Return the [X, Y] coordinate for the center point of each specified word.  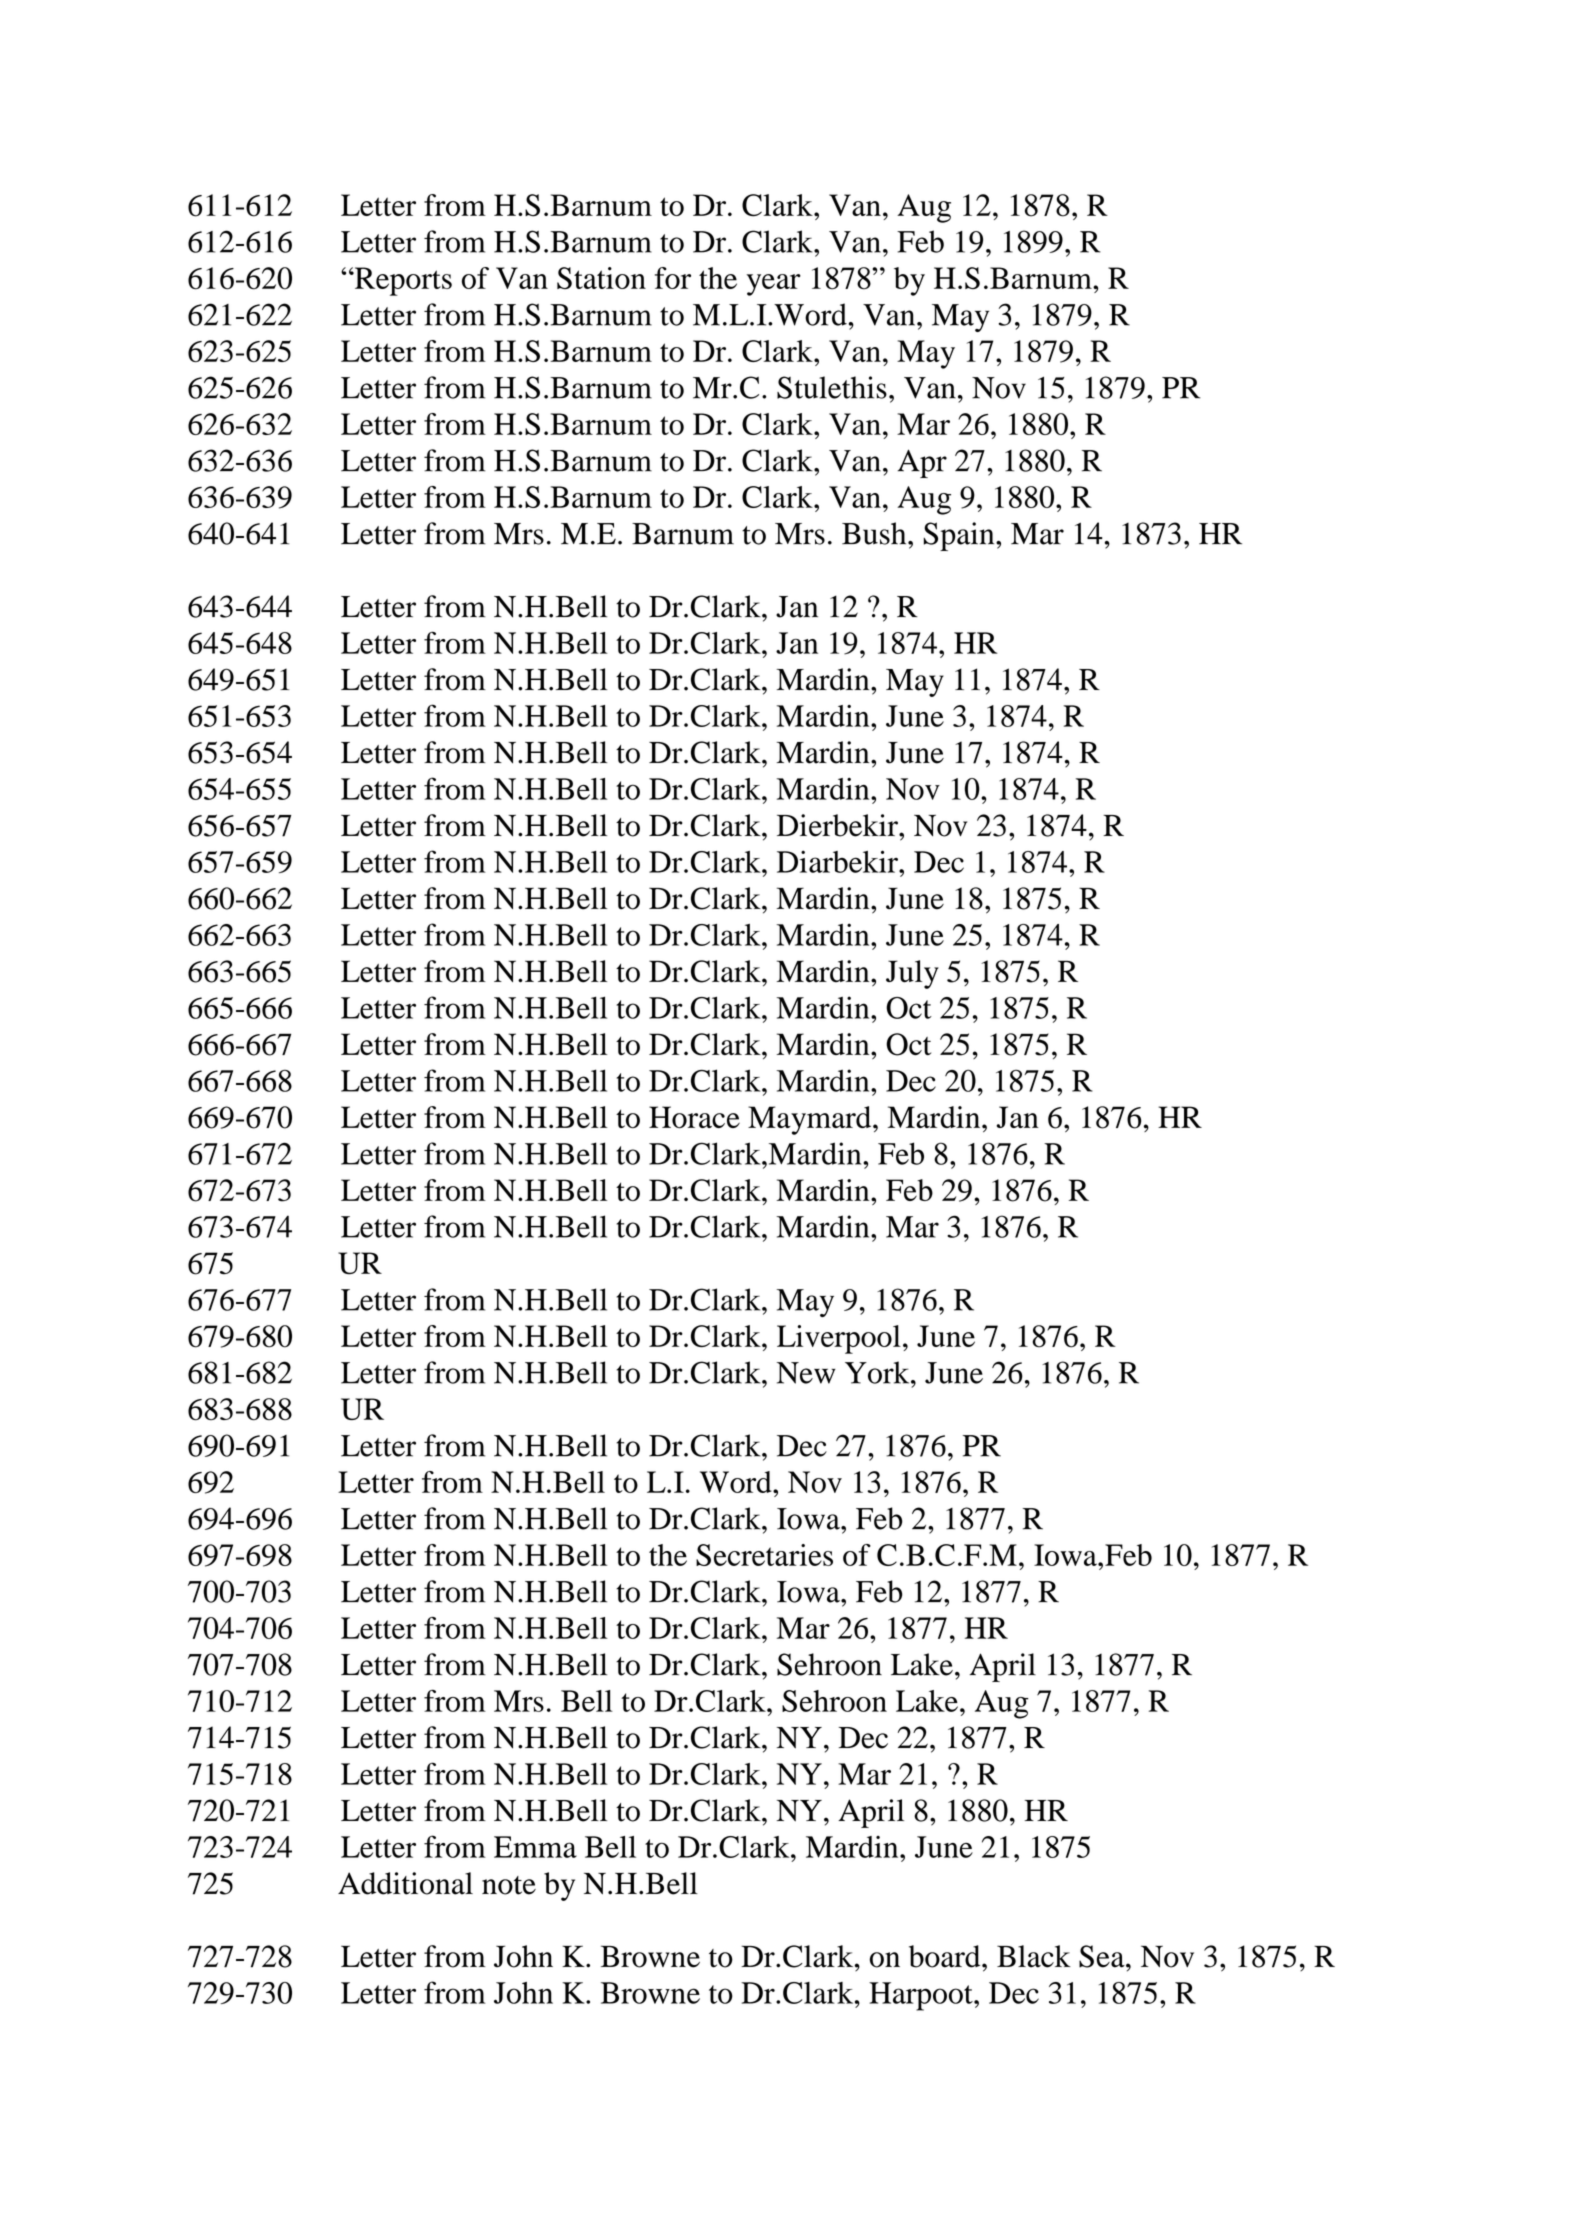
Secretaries [764, 1555]
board [946, 1956]
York [878, 1372]
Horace [694, 1117]
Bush [875, 533]
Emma [535, 1847]
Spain [960, 536]
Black [1034, 1956]
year [774, 285]
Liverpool [839, 1339]
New [806, 1373]
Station [601, 278]
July [912, 974]
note [509, 1885]
